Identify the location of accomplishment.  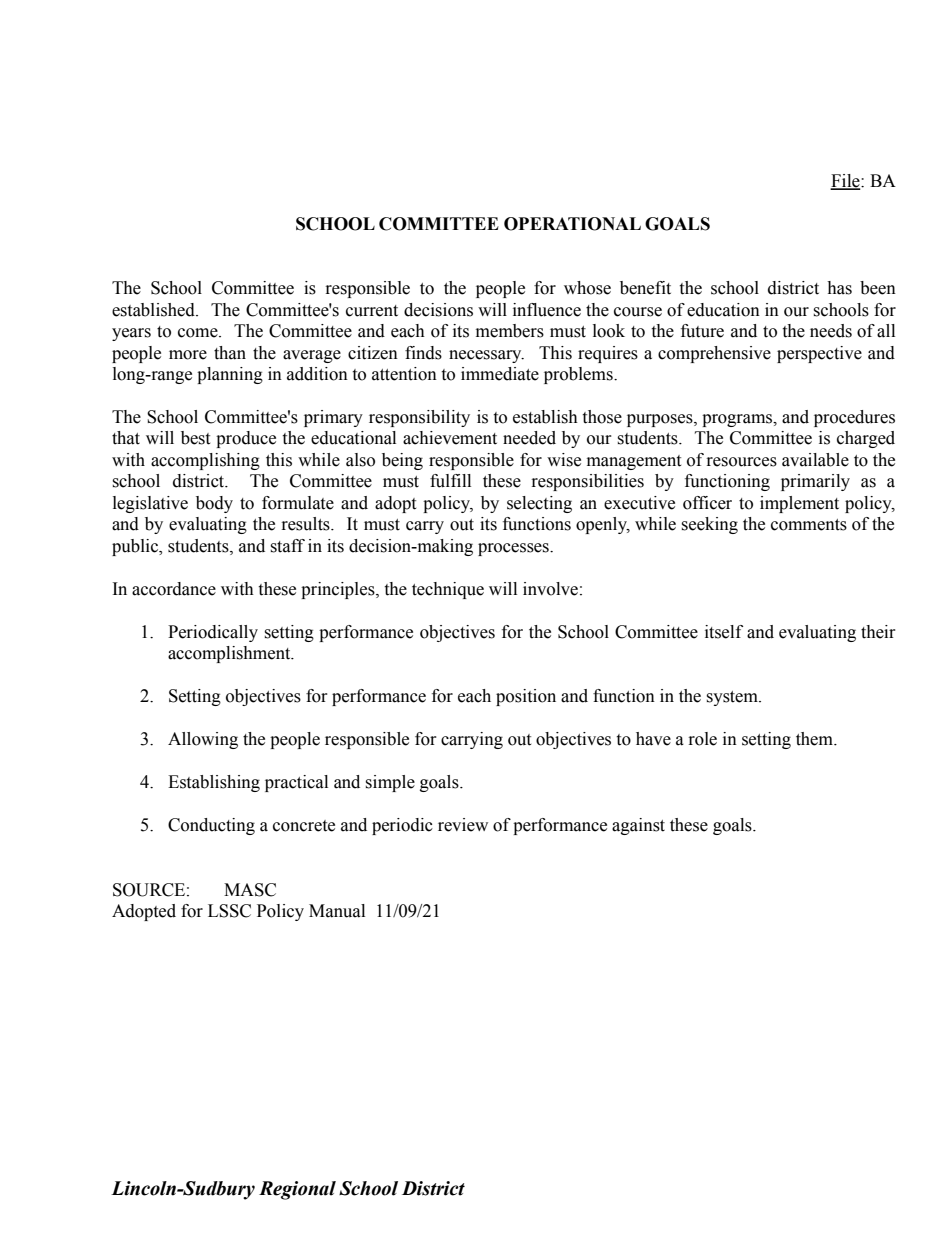
(230, 654).
